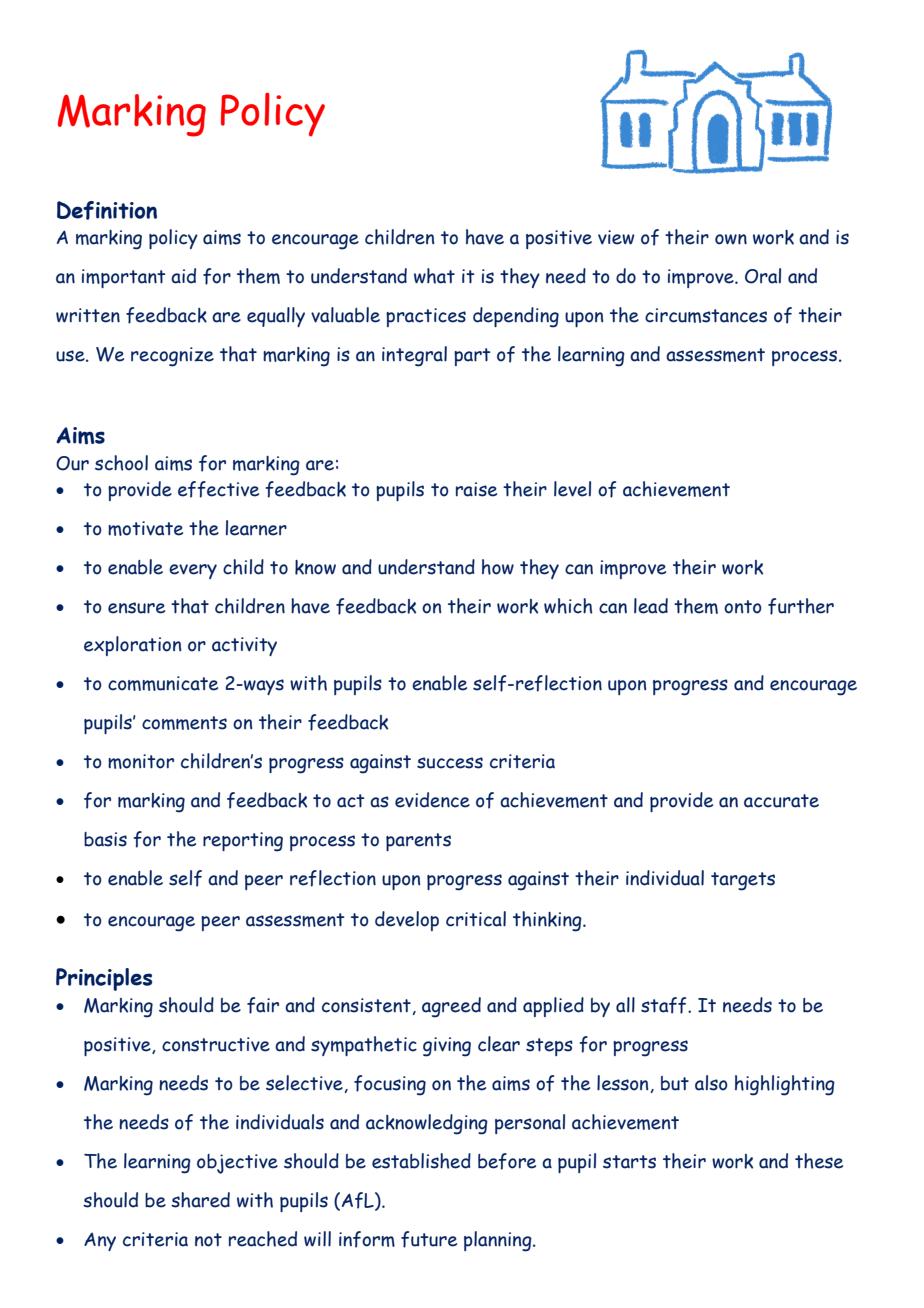 This document has height=1308, width=924. I want to click on success, so click(450, 763).
